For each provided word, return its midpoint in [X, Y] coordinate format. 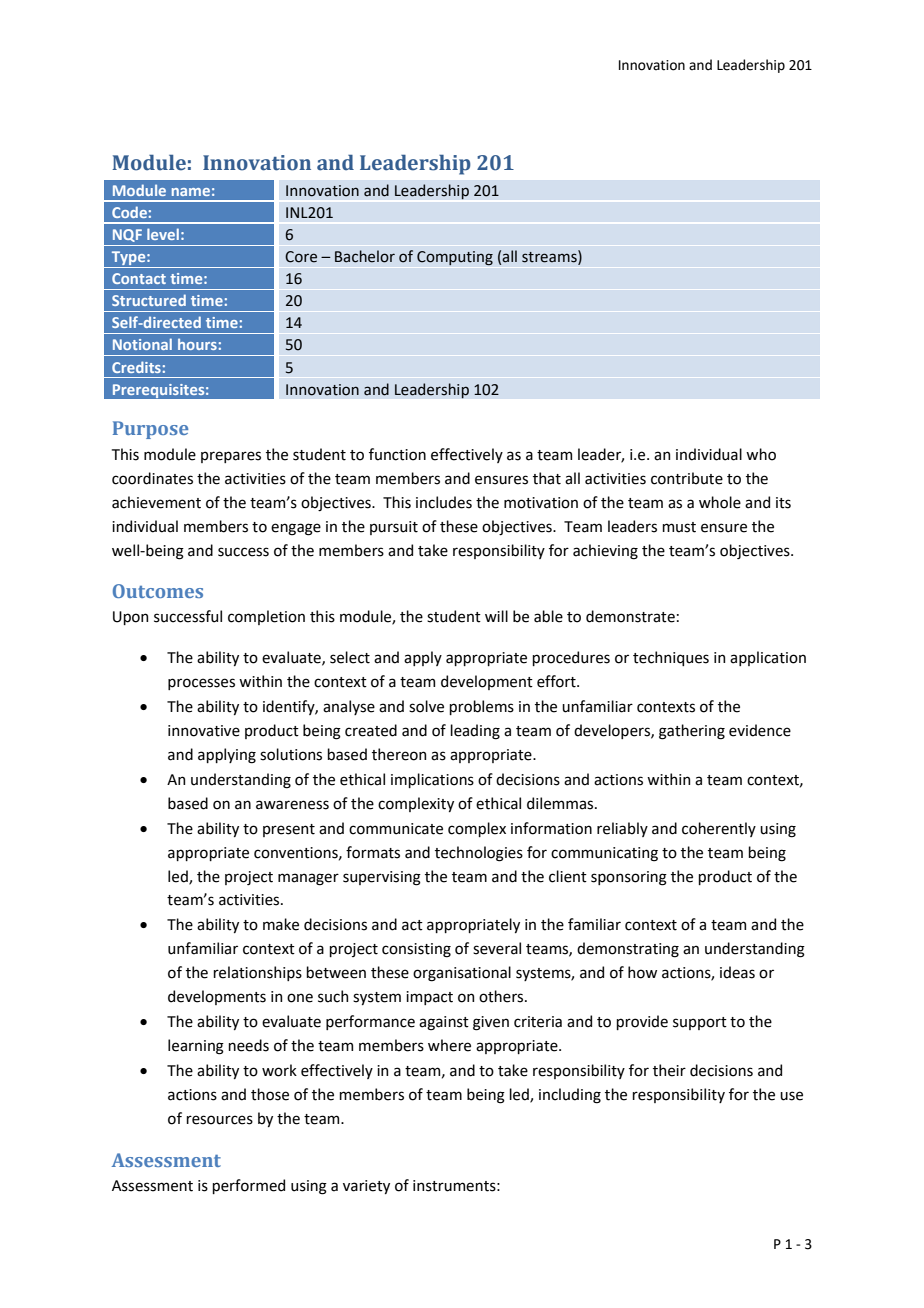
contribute [687, 478]
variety [366, 1187]
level [163, 234]
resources [219, 1120]
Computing [455, 258]
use [791, 1096]
